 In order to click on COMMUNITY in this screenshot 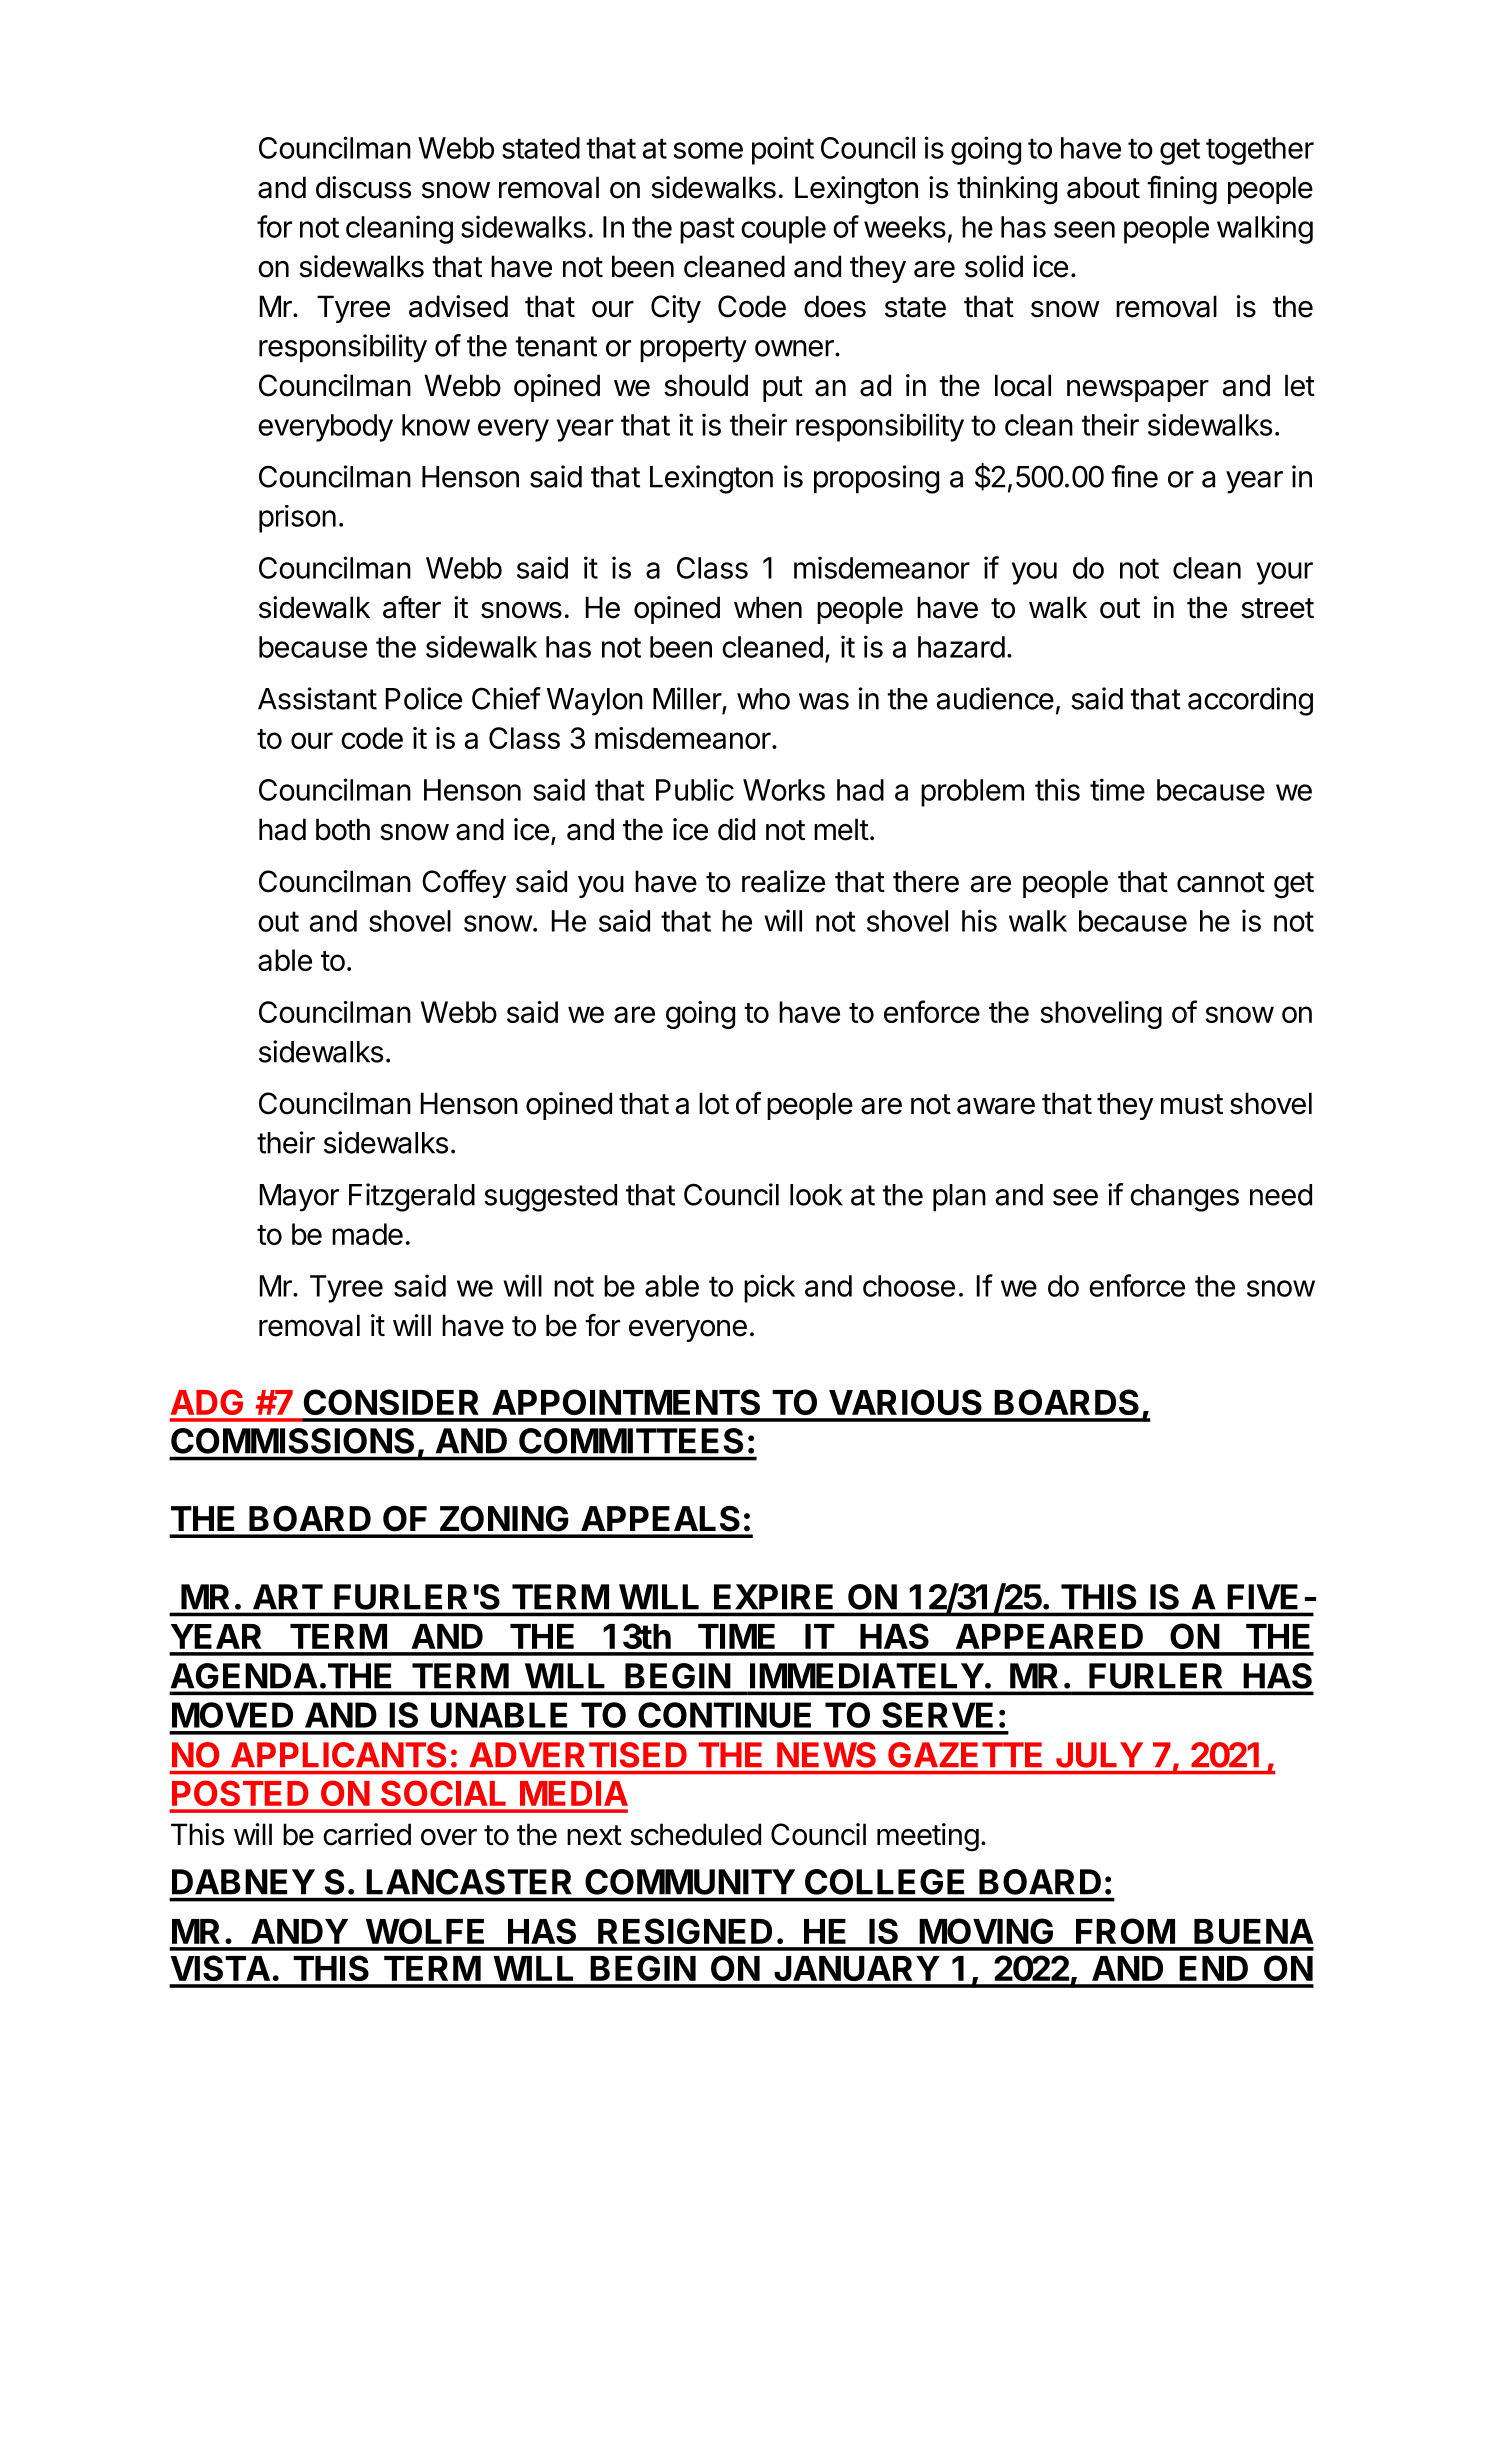, I will do `click(690, 1882)`.
